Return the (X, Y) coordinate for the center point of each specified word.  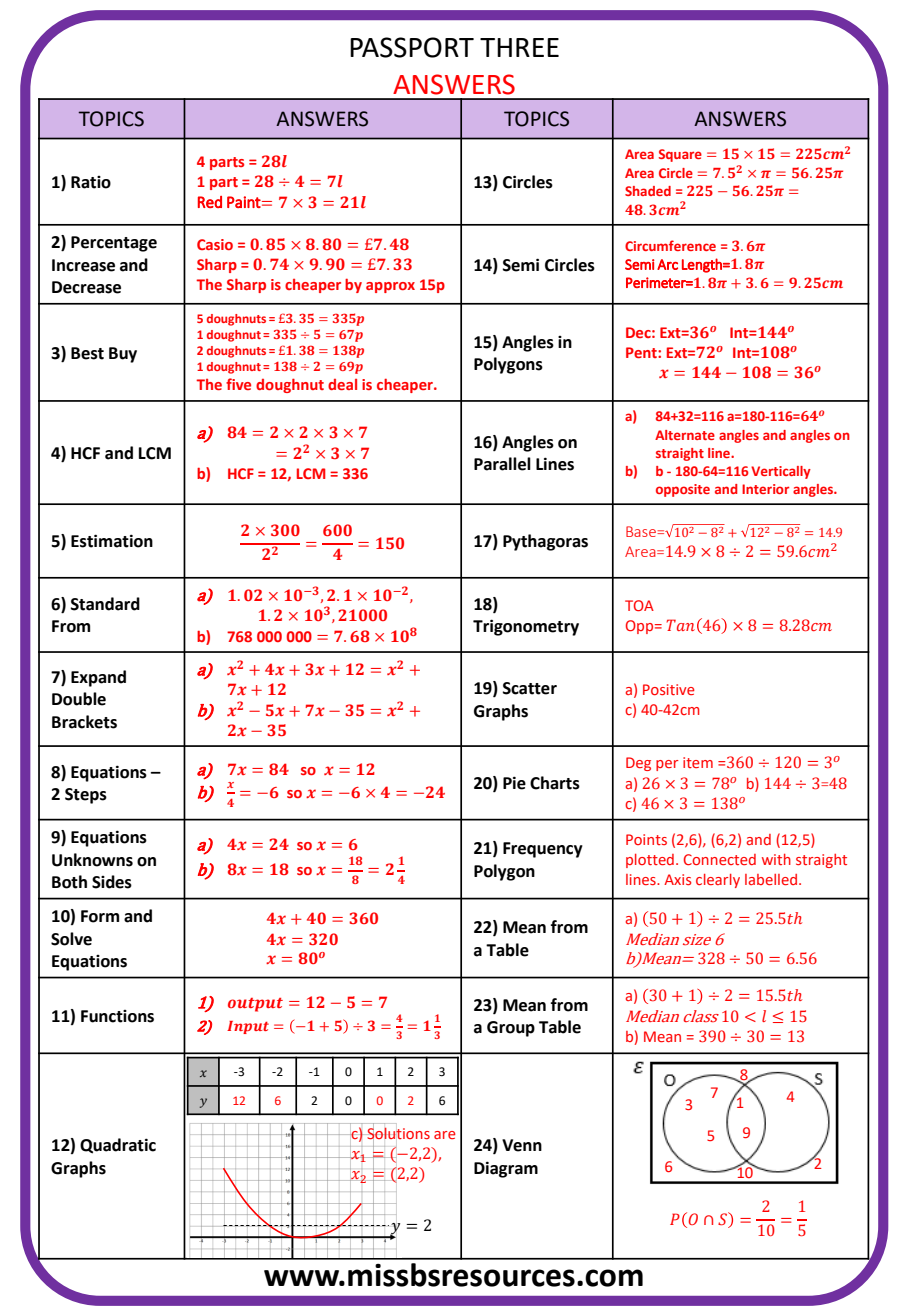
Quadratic (118, 1146)
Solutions (397, 1133)
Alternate (685, 435)
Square (680, 155)
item (698, 762)
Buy (123, 355)
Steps (86, 796)
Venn (522, 1145)
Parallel (502, 464)
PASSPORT (412, 47)
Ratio (91, 182)
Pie (514, 783)
